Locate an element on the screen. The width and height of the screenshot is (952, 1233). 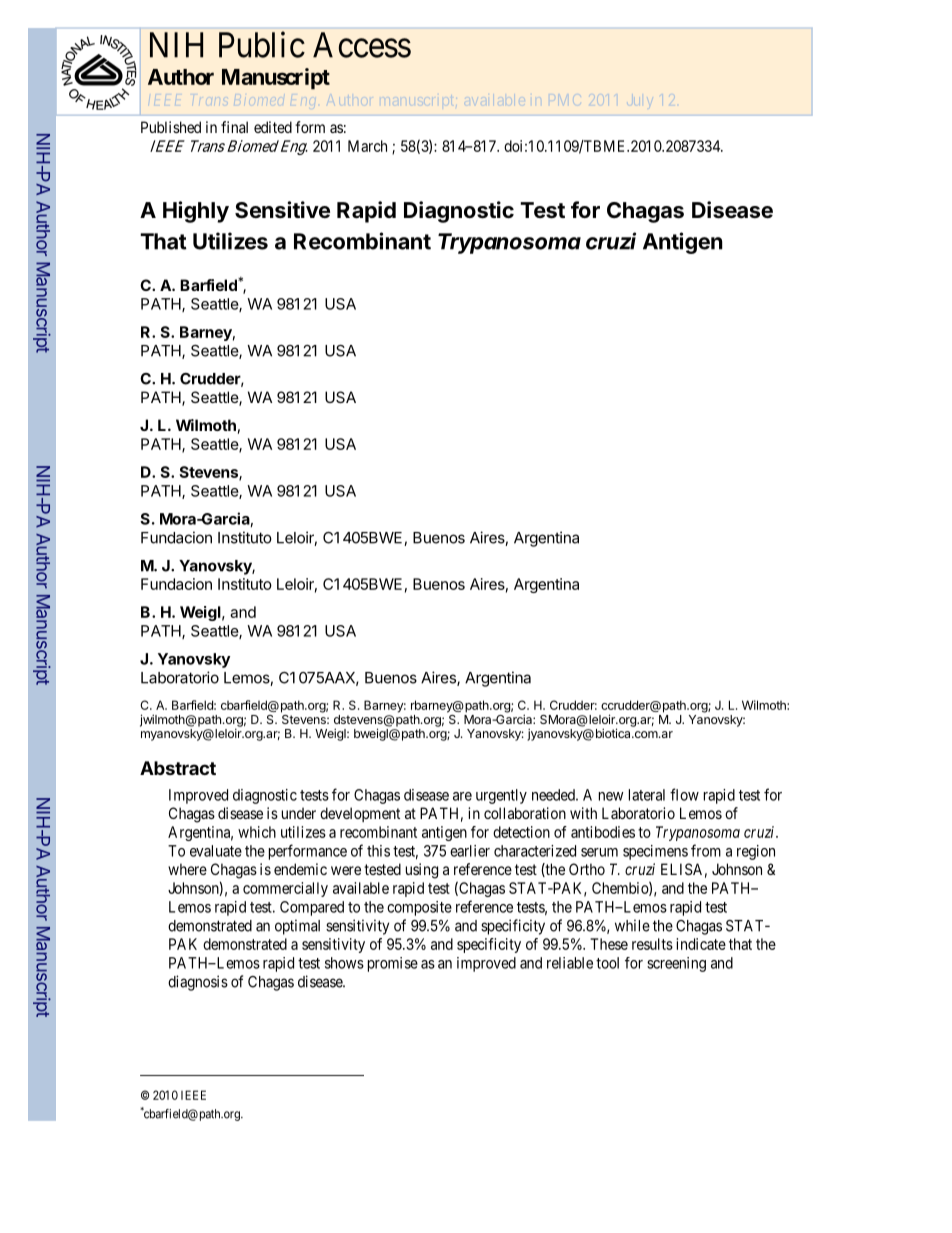
flow is located at coordinates (684, 794).
